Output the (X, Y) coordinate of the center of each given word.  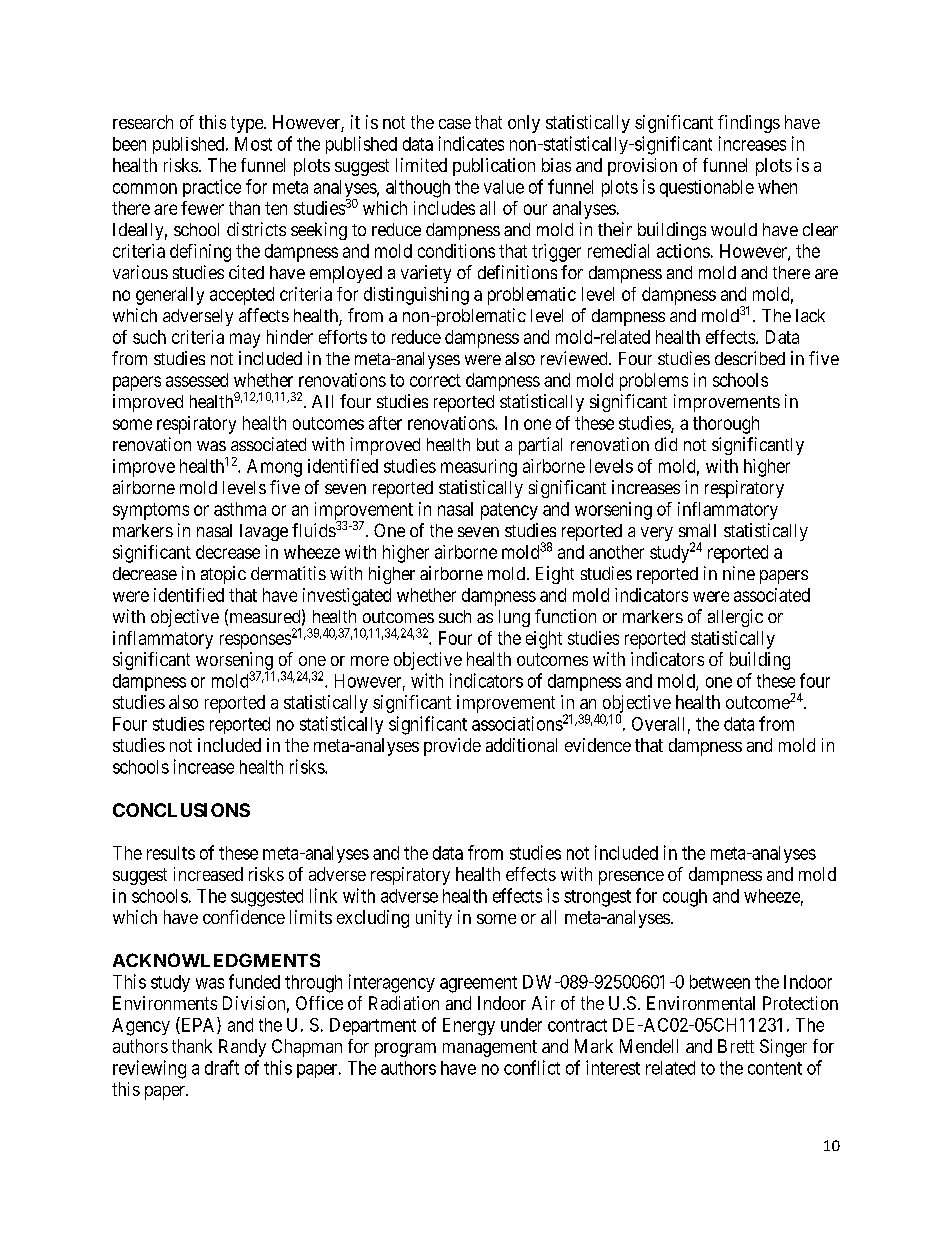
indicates (471, 143)
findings (749, 124)
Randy (242, 1048)
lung (514, 618)
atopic (223, 575)
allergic (735, 618)
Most (253, 144)
